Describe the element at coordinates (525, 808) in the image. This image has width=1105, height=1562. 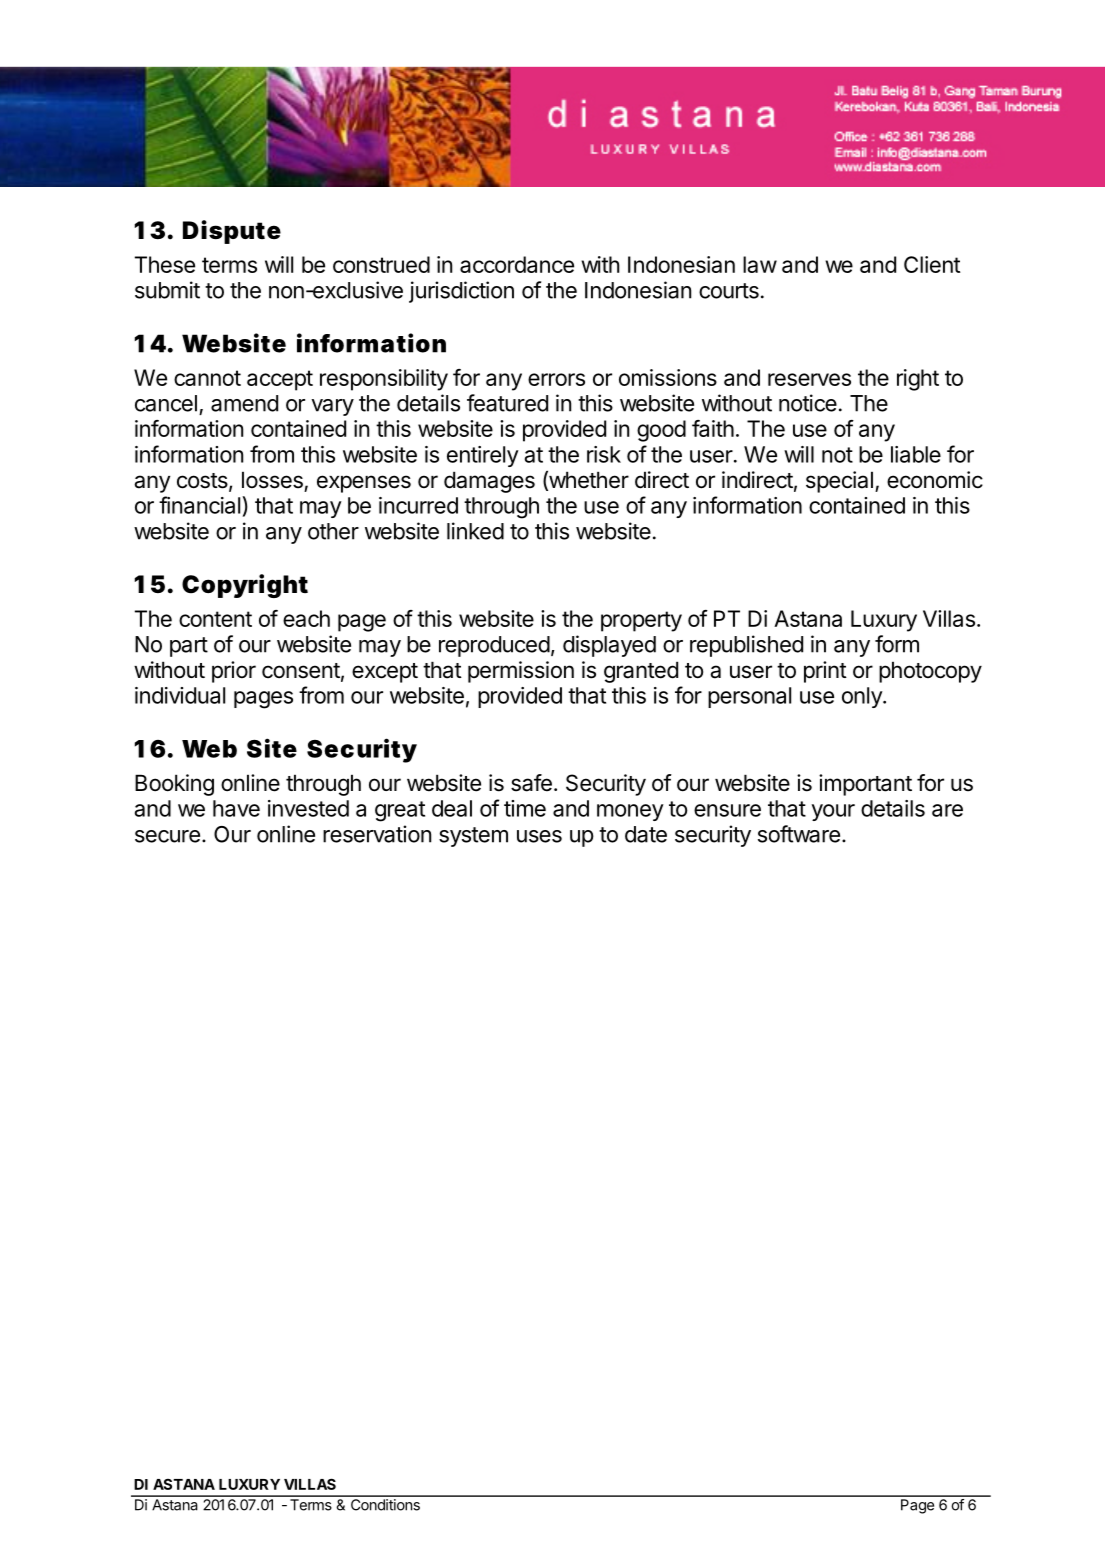
I see `time` at that location.
